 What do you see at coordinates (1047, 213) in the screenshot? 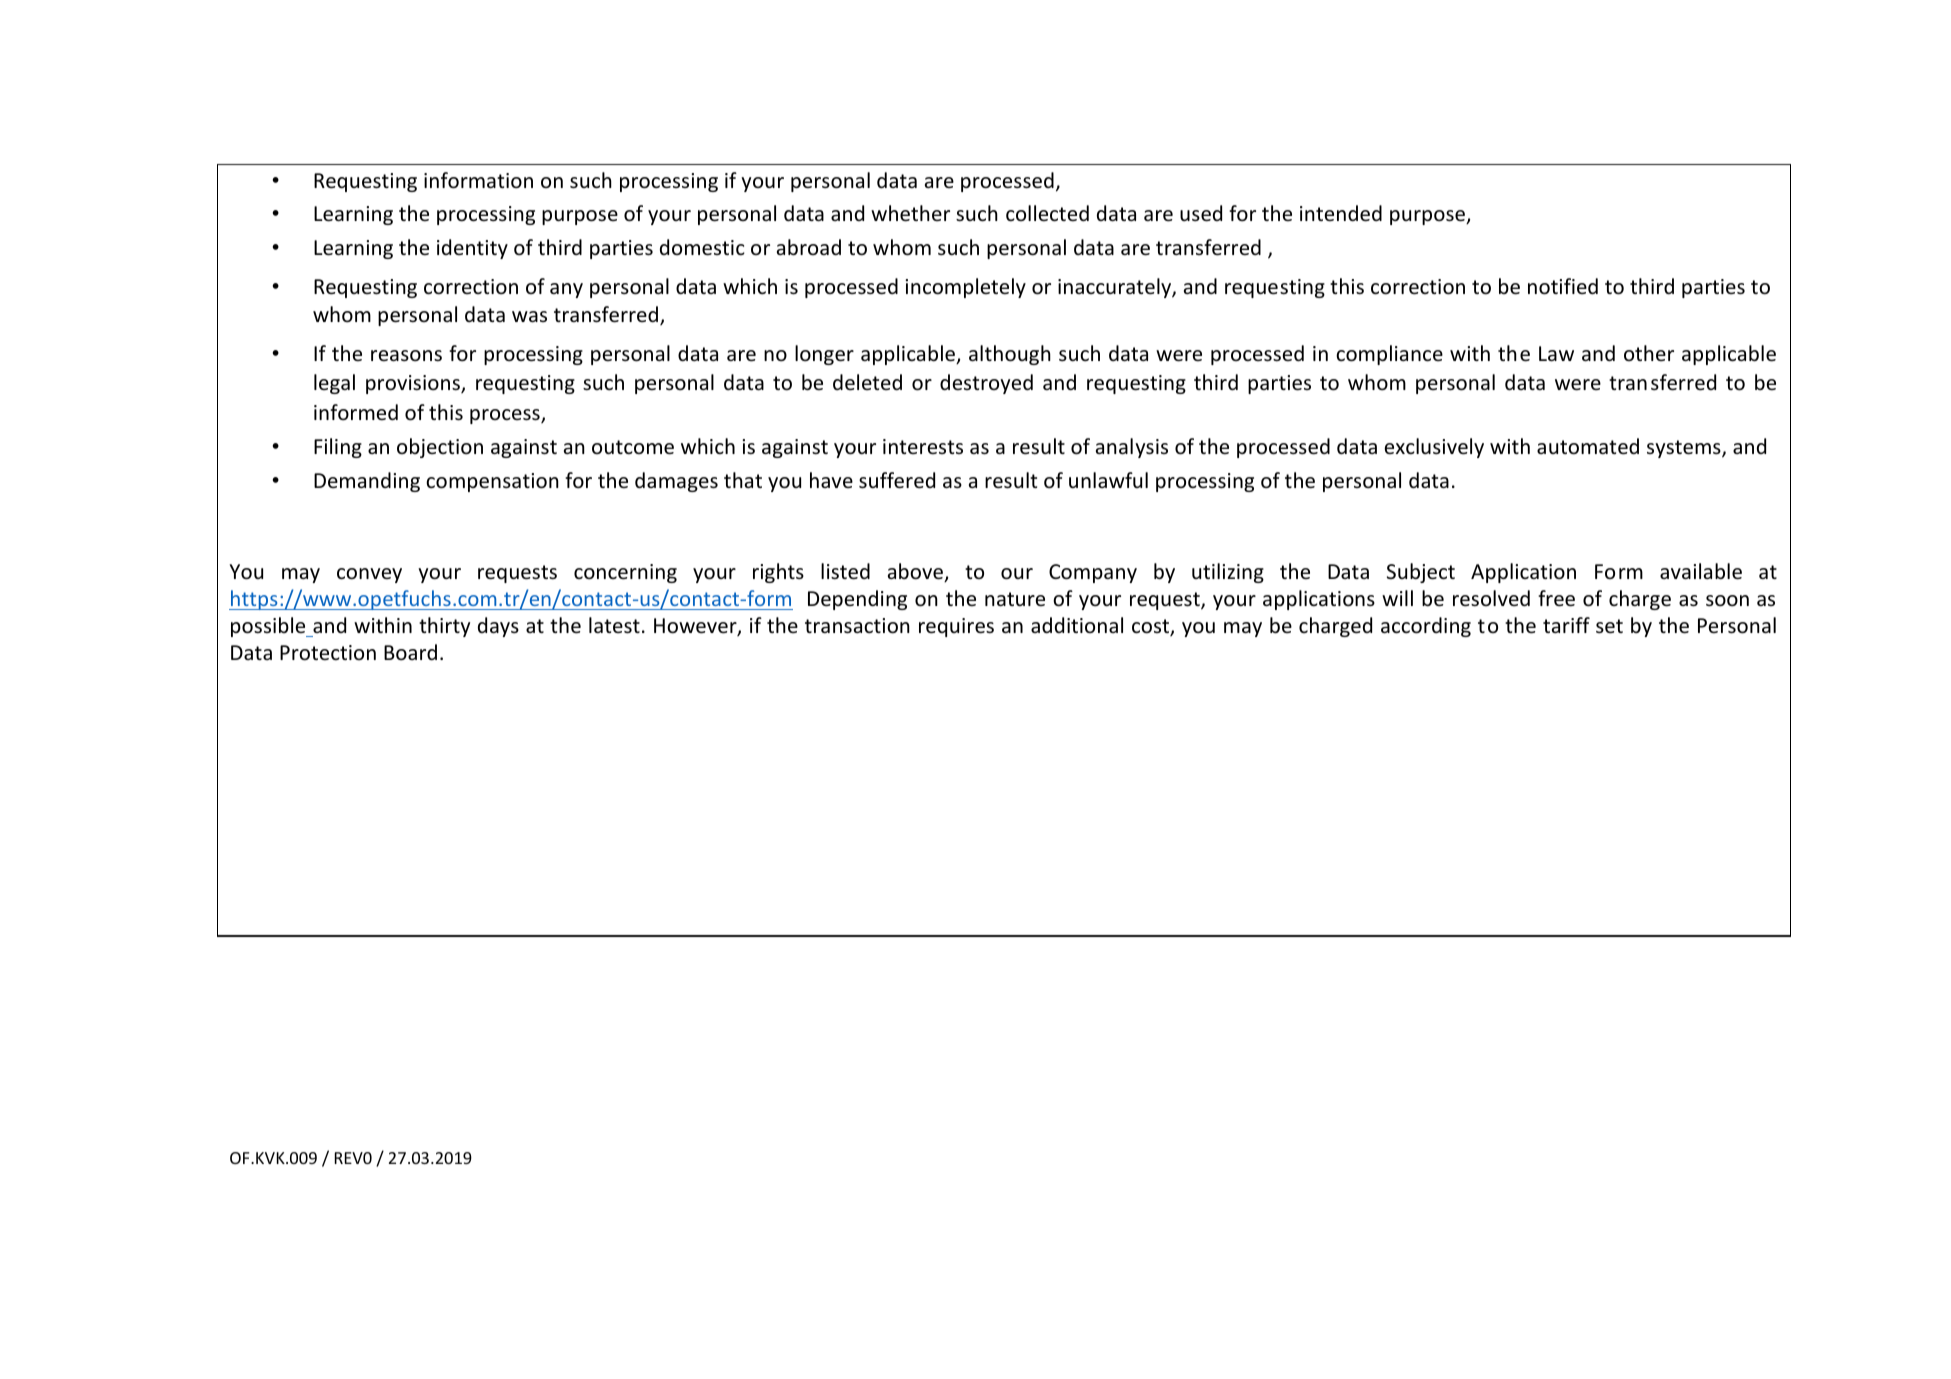
I see `collected` at bounding box center [1047, 213].
